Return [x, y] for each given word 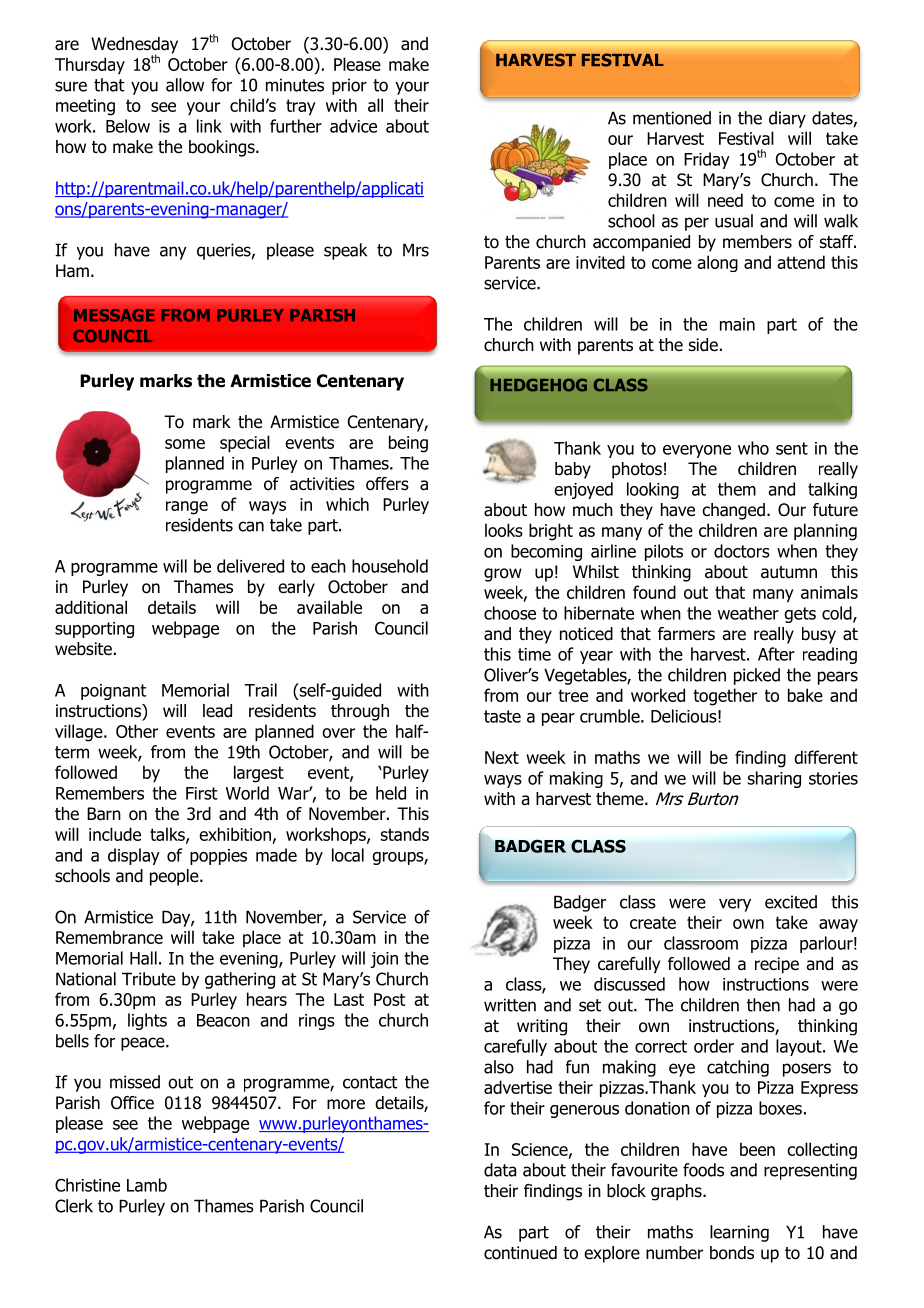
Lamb [147, 1185]
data [500, 1170]
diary [787, 119]
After [776, 654]
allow [185, 85]
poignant [114, 692]
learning [739, 1233]
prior [349, 86]
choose [510, 613]
